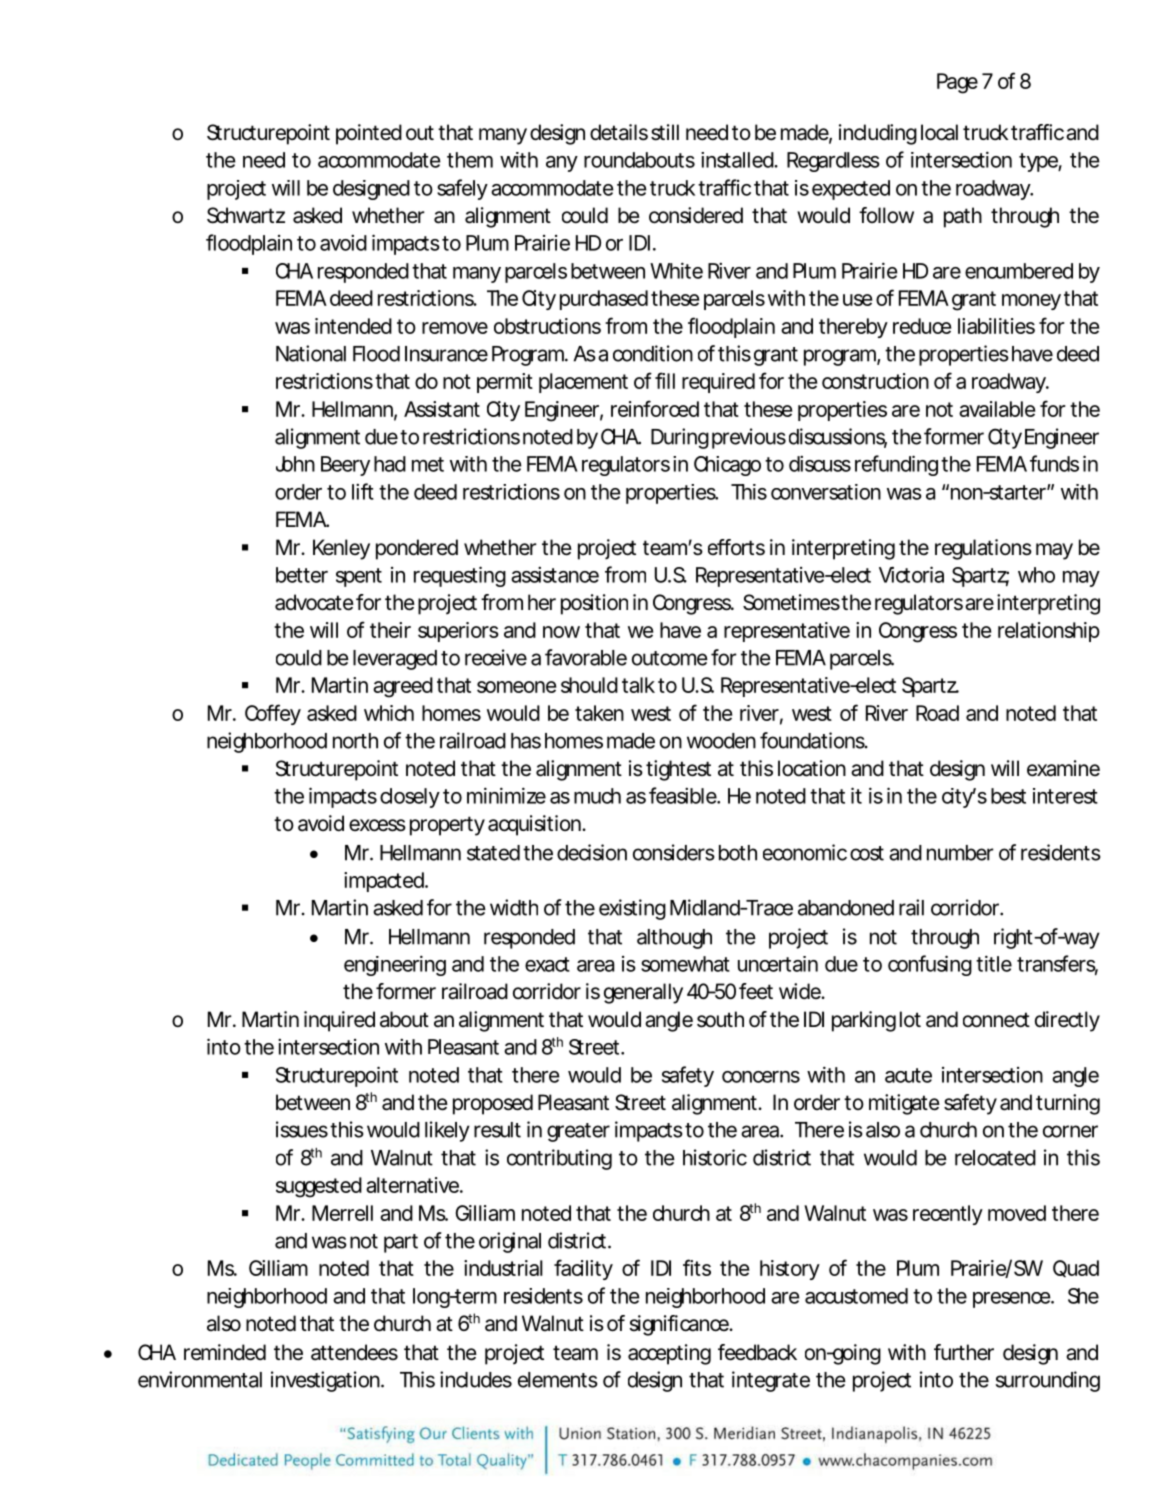  Describe the element at coordinates (619, 132) in the screenshot. I see `details` at that location.
